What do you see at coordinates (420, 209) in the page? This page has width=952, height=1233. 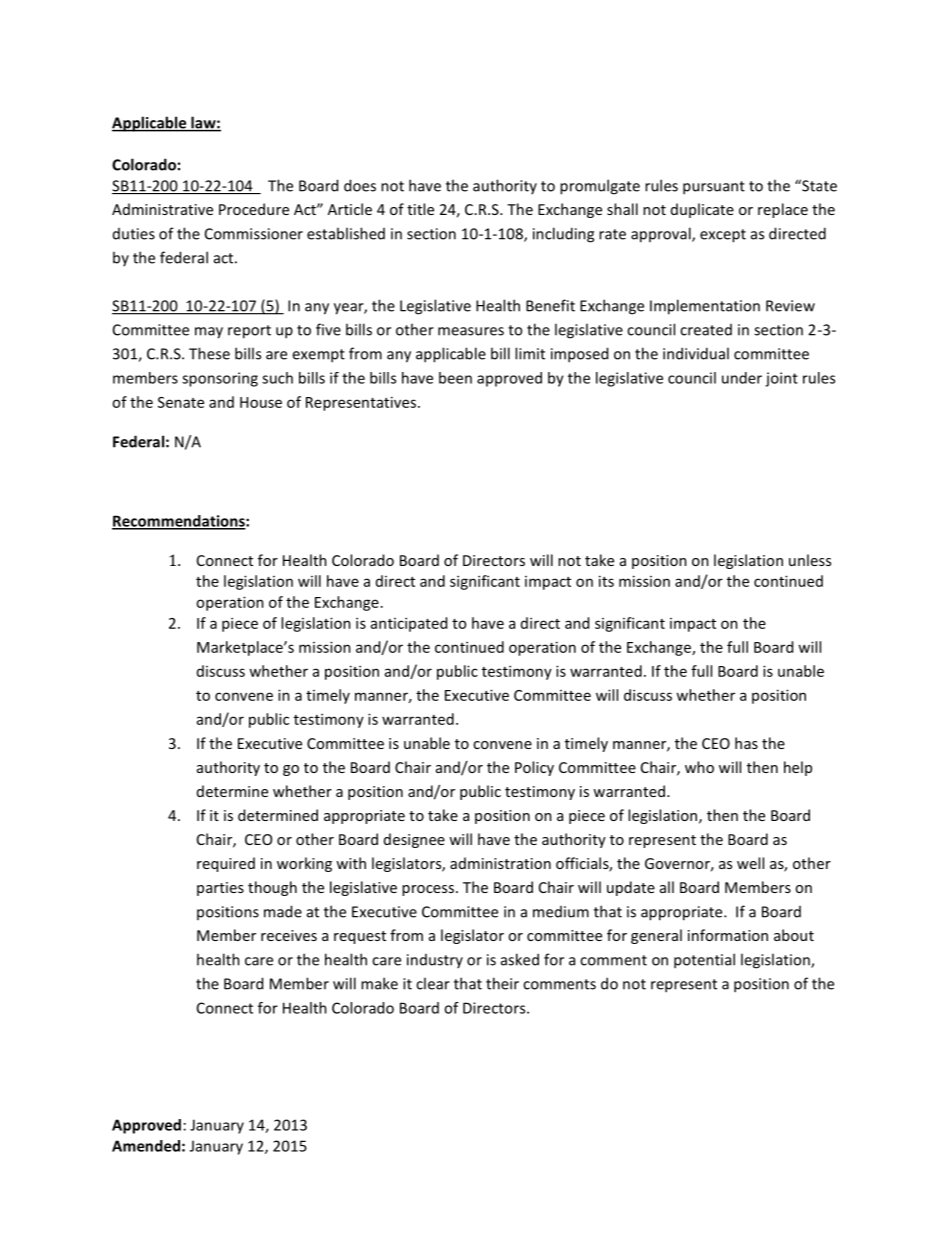 I see `title` at bounding box center [420, 209].
